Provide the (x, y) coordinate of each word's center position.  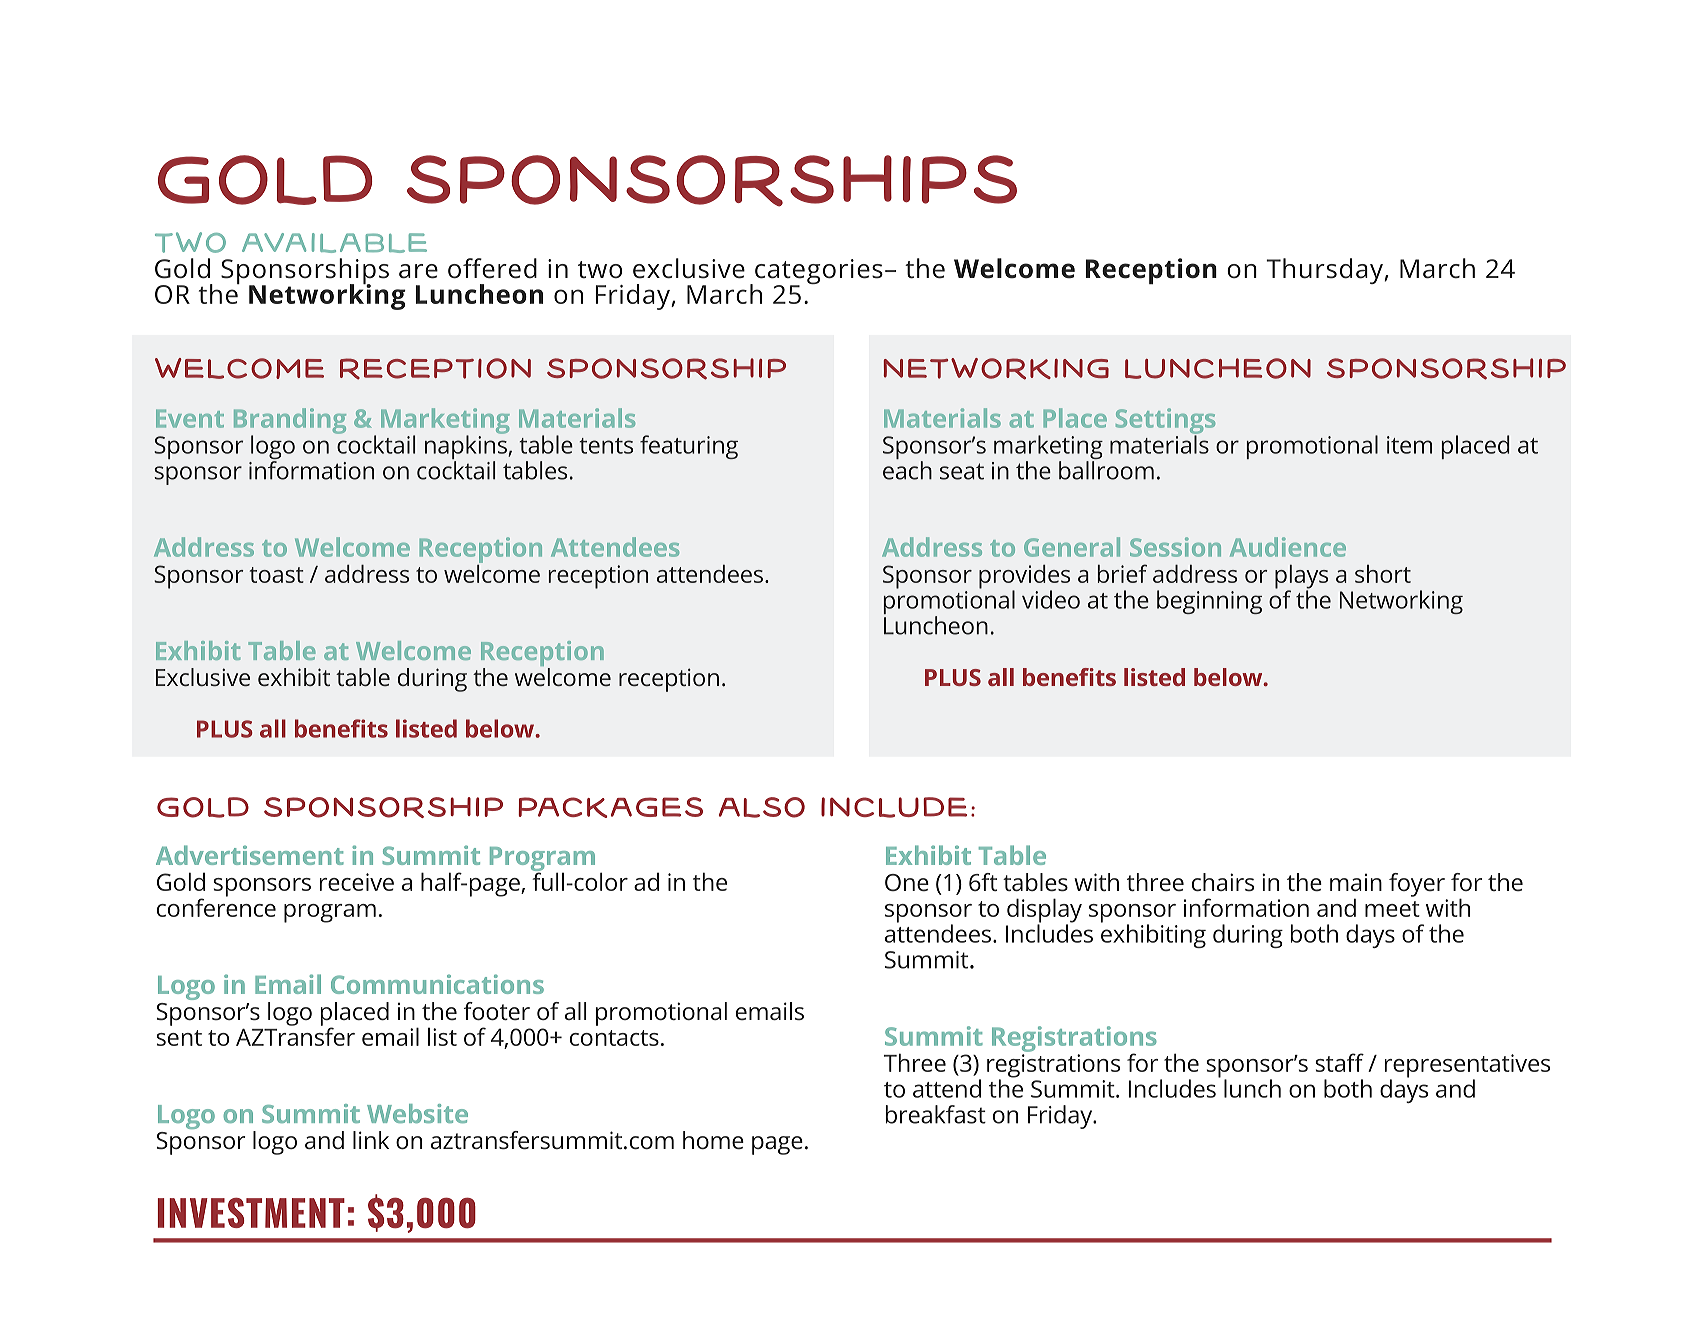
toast (277, 575)
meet (1392, 909)
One (907, 882)
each (907, 470)
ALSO (762, 807)
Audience (1288, 547)
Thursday (1325, 271)
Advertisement (250, 855)
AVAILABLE (334, 243)
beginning (1209, 602)
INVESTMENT (251, 1213)
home (713, 1140)
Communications (437, 984)
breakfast (936, 1114)
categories (819, 273)
